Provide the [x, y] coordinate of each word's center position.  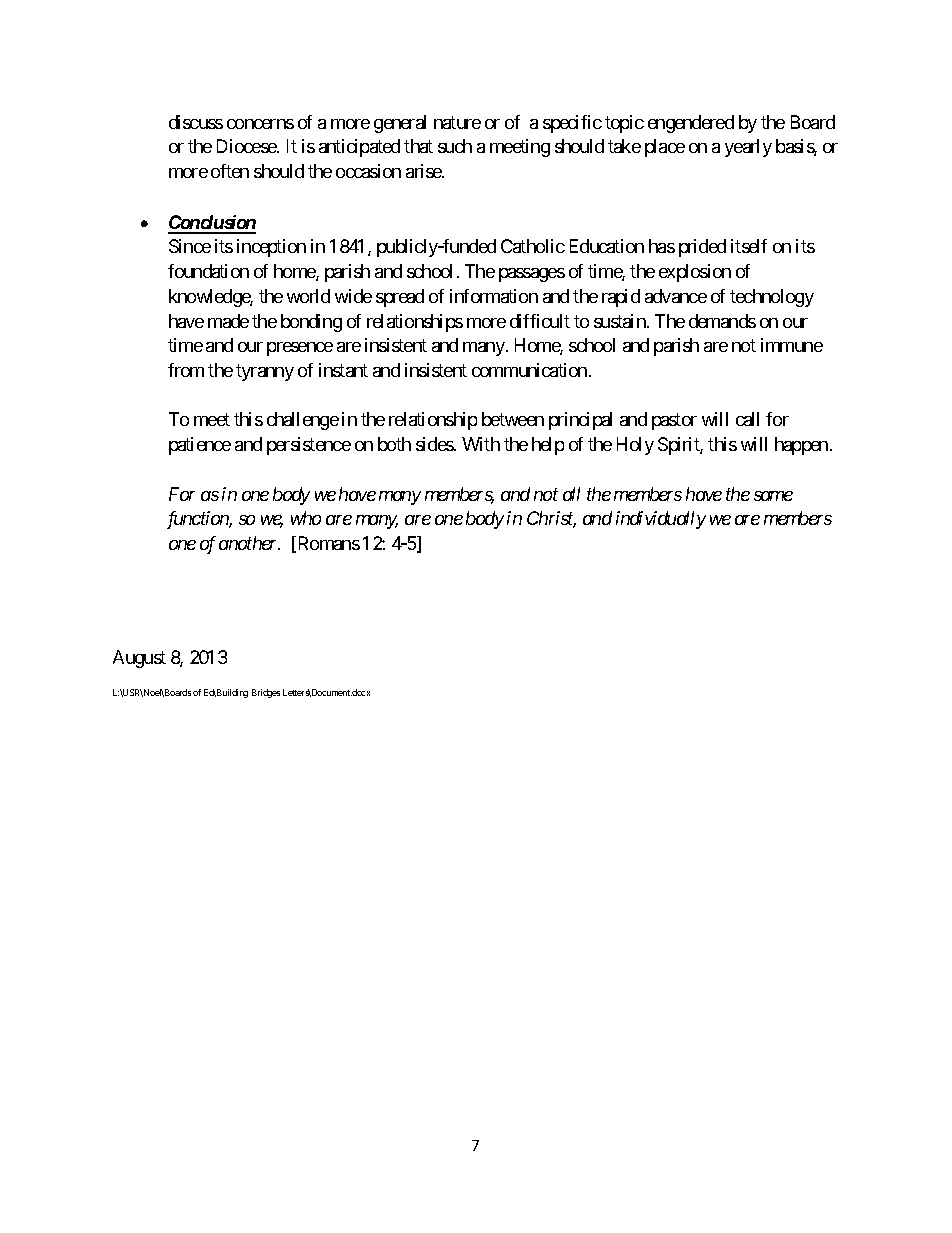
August [139, 659]
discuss [196, 122]
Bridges [266, 693]
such [455, 146]
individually [661, 520]
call [747, 419]
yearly [748, 148]
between [513, 419]
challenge [303, 421]
